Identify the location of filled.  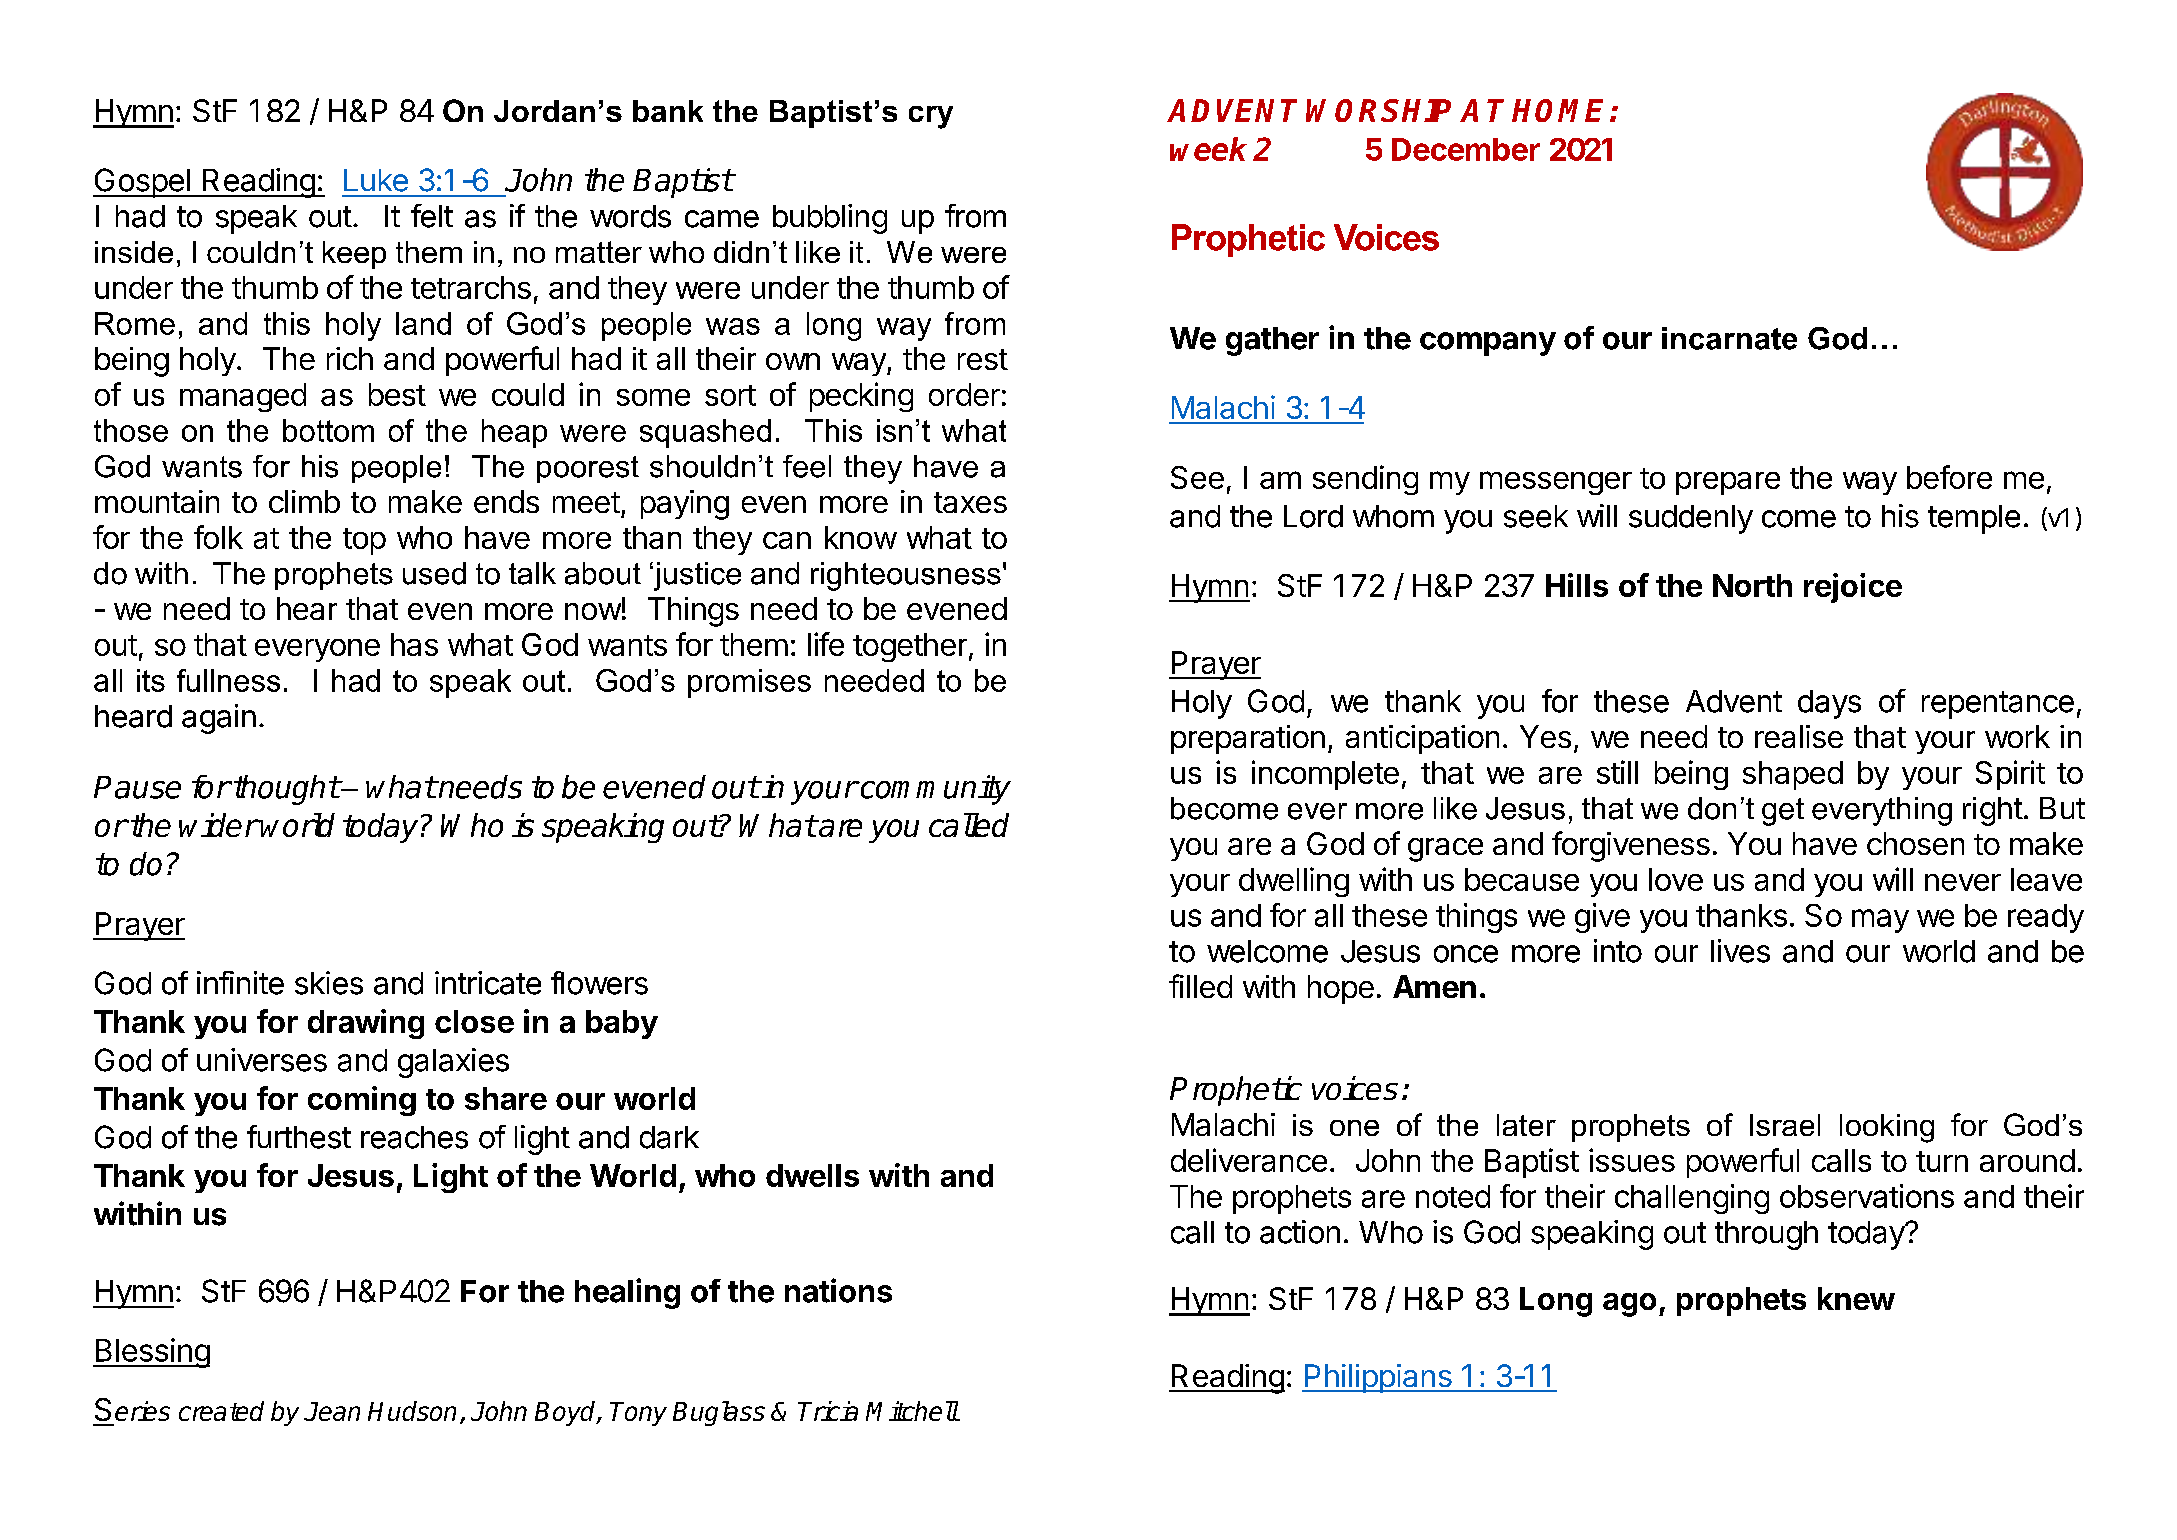
(1200, 986).
